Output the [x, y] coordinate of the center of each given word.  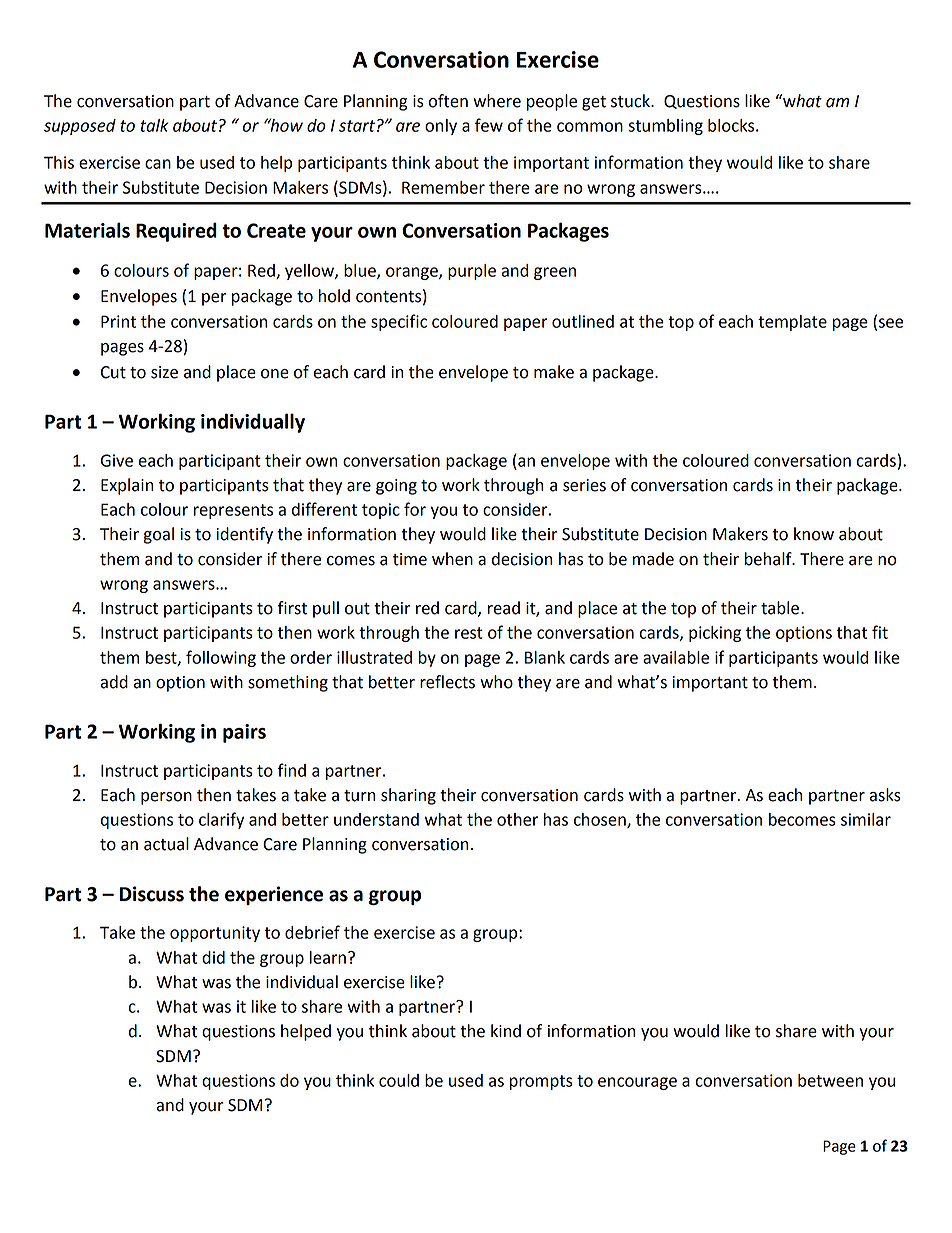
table [780, 608]
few [489, 125]
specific [399, 322]
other [517, 819]
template [792, 323]
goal [158, 535]
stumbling [665, 127]
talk [154, 125]
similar [866, 819]
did [213, 957]
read [503, 608]
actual [166, 844]
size [164, 372]
